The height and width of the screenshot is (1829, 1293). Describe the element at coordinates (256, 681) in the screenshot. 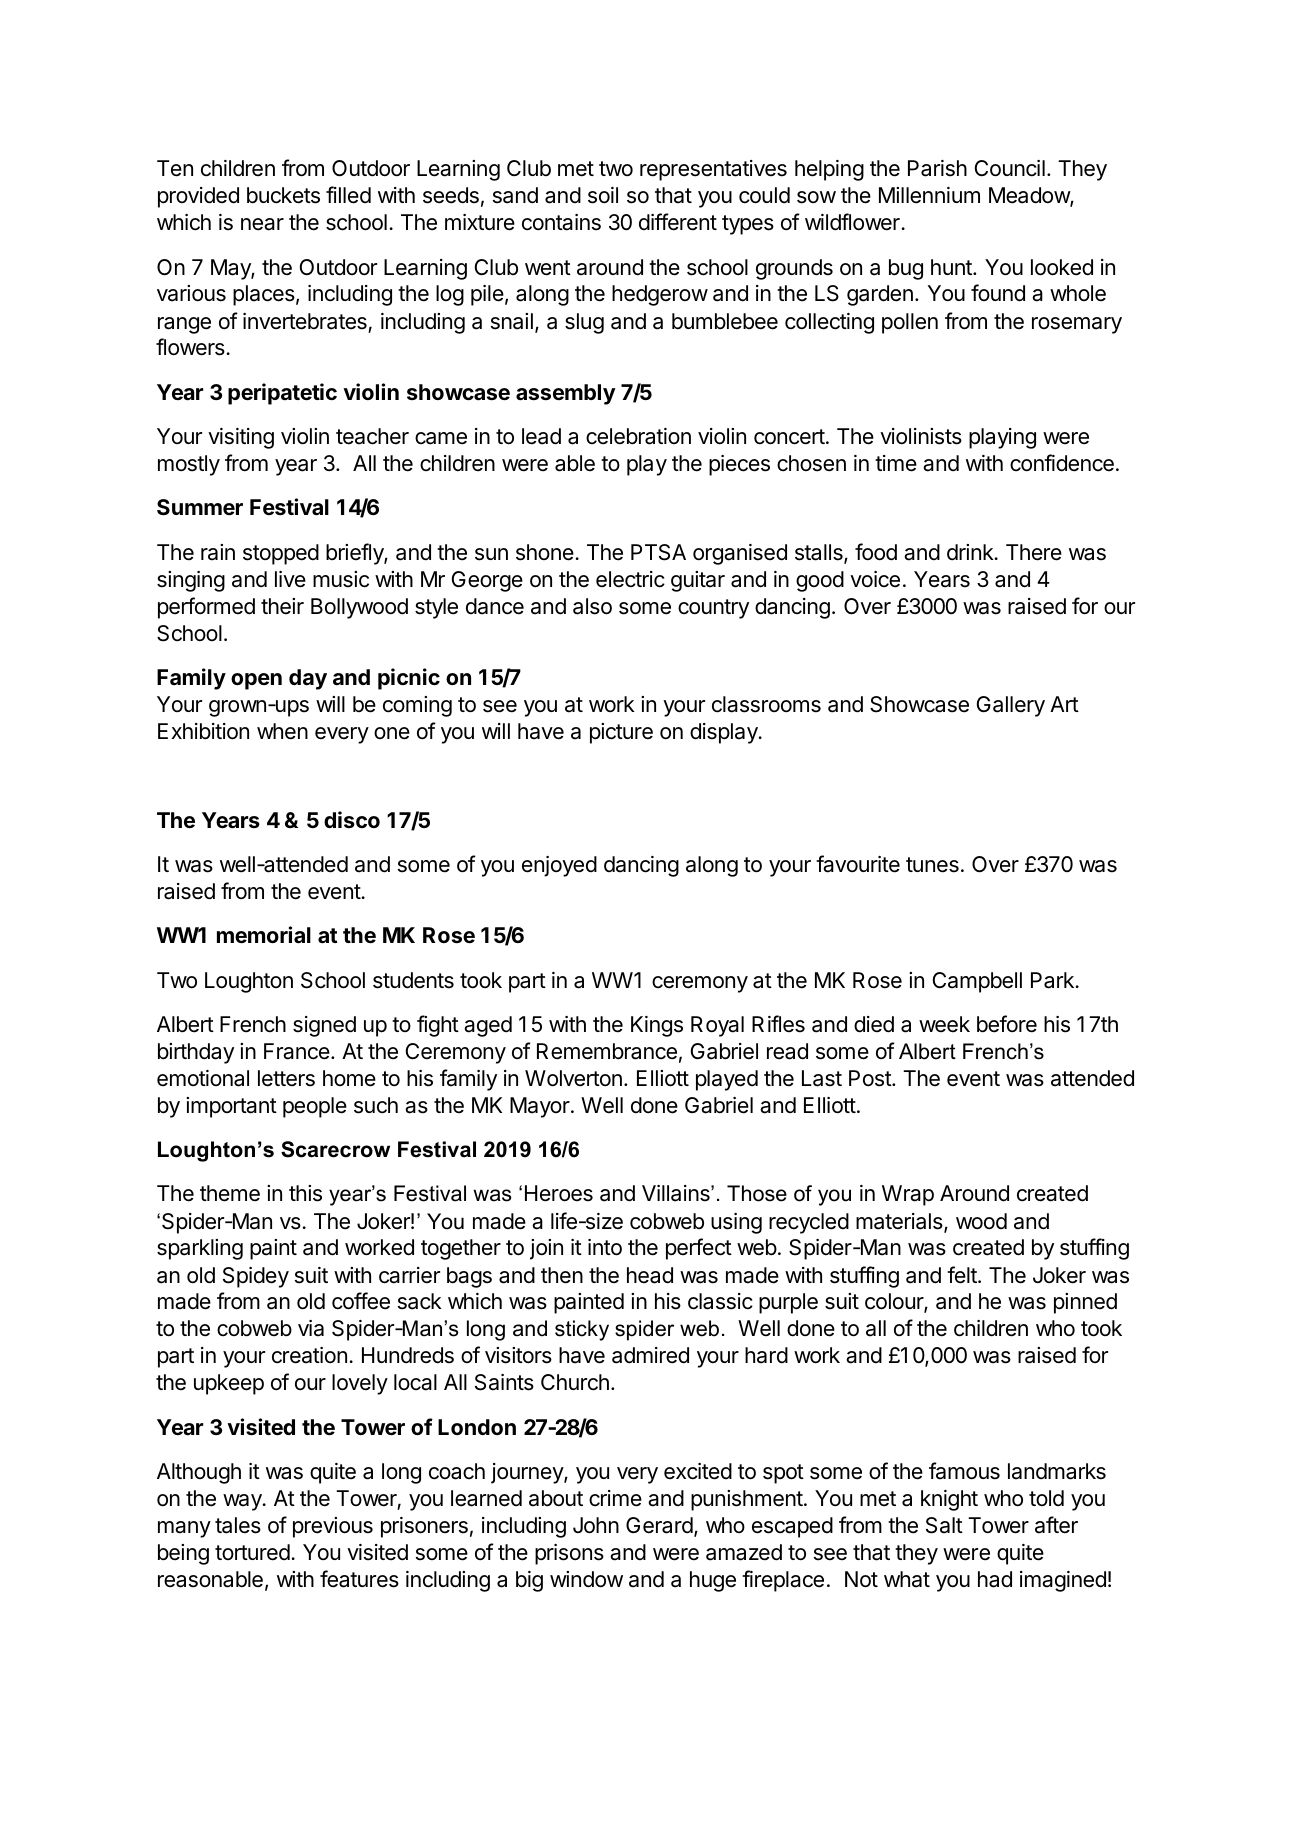

I see `open` at that location.
